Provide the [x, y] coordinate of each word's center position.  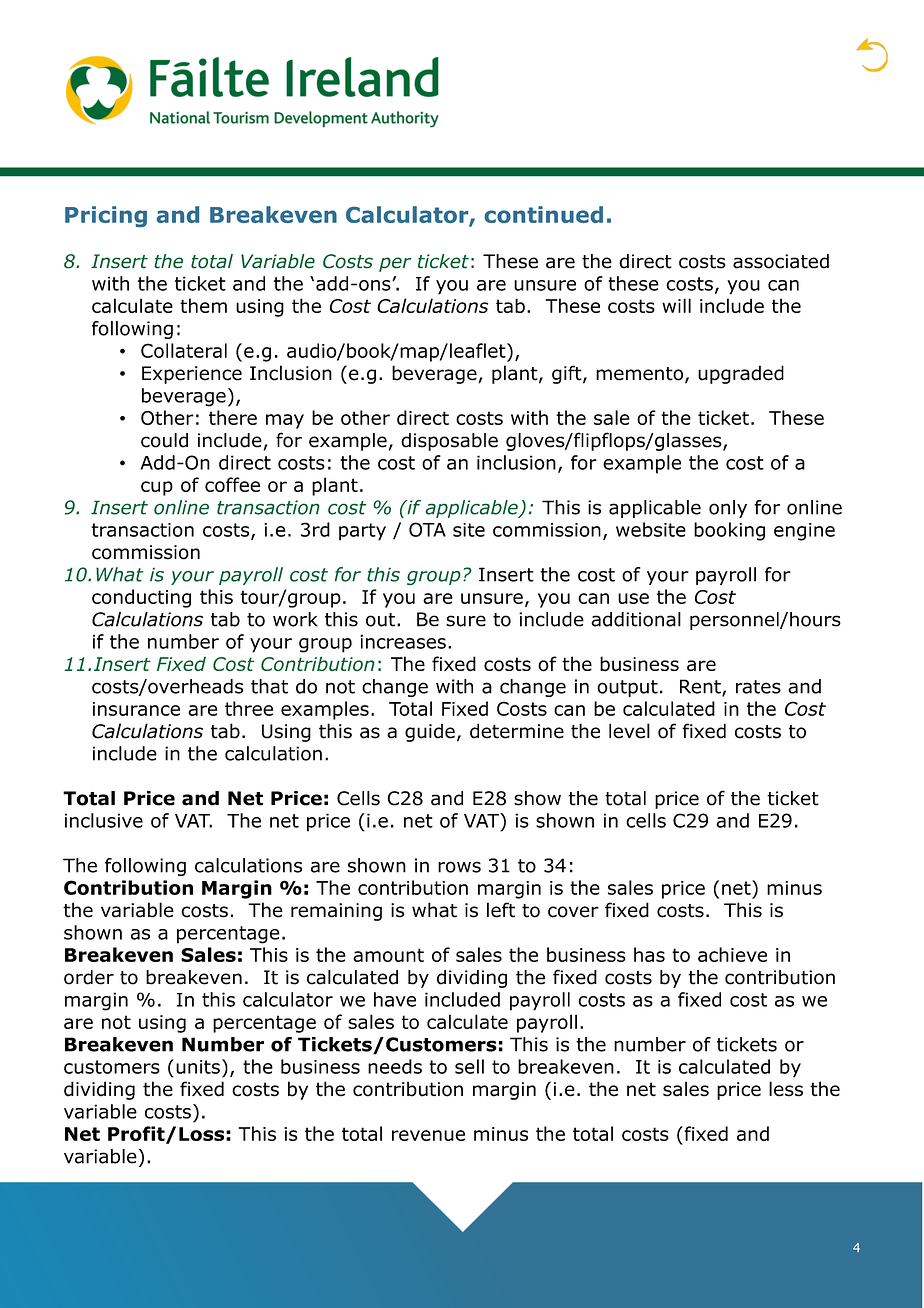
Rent [701, 687]
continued [543, 214]
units [198, 1067]
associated [781, 261]
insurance [136, 709]
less [786, 1089]
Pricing [106, 216]
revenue [428, 1135]
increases [403, 641]
